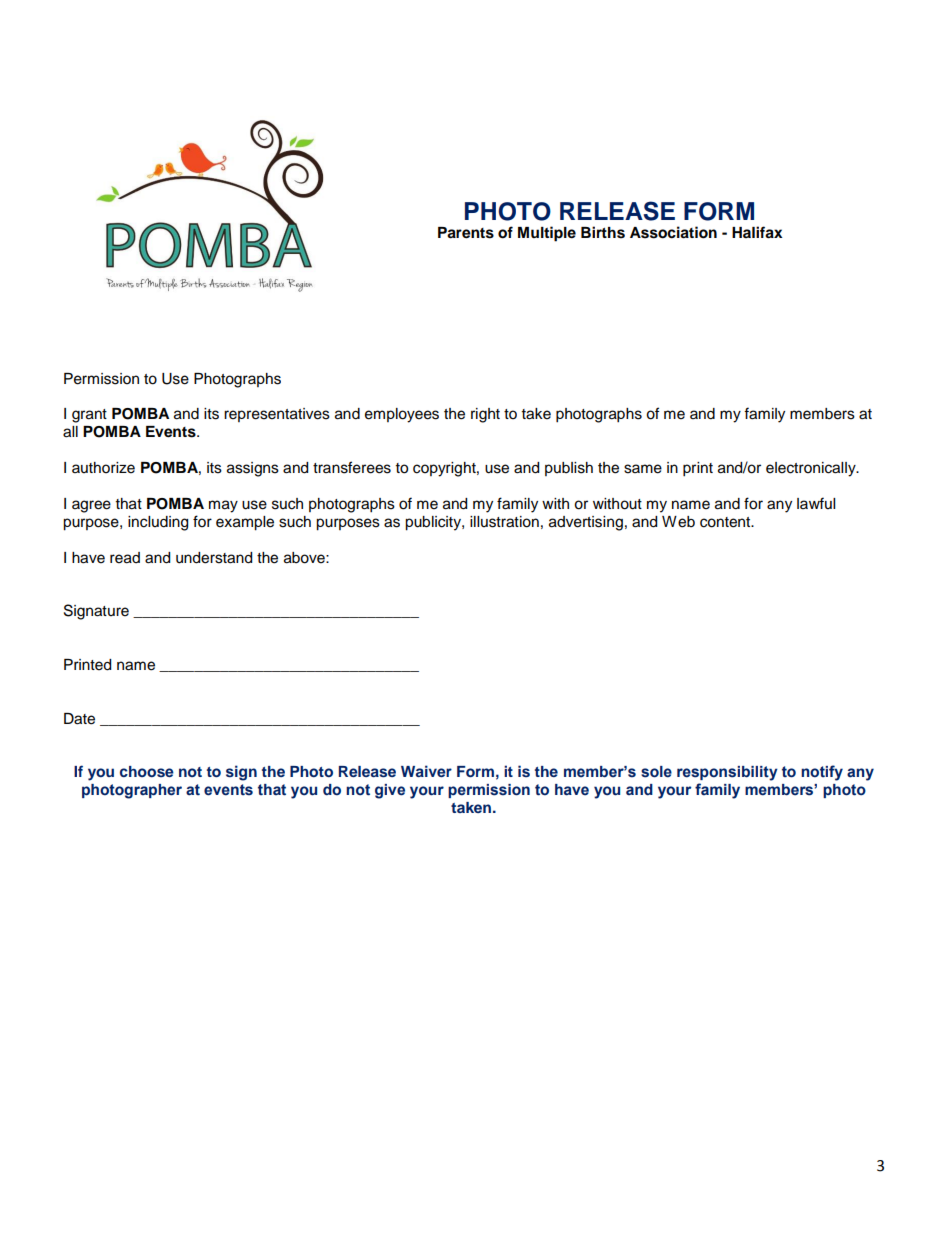  Describe the element at coordinates (426, 771) in the screenshot. I see `Waiver` at that location.
